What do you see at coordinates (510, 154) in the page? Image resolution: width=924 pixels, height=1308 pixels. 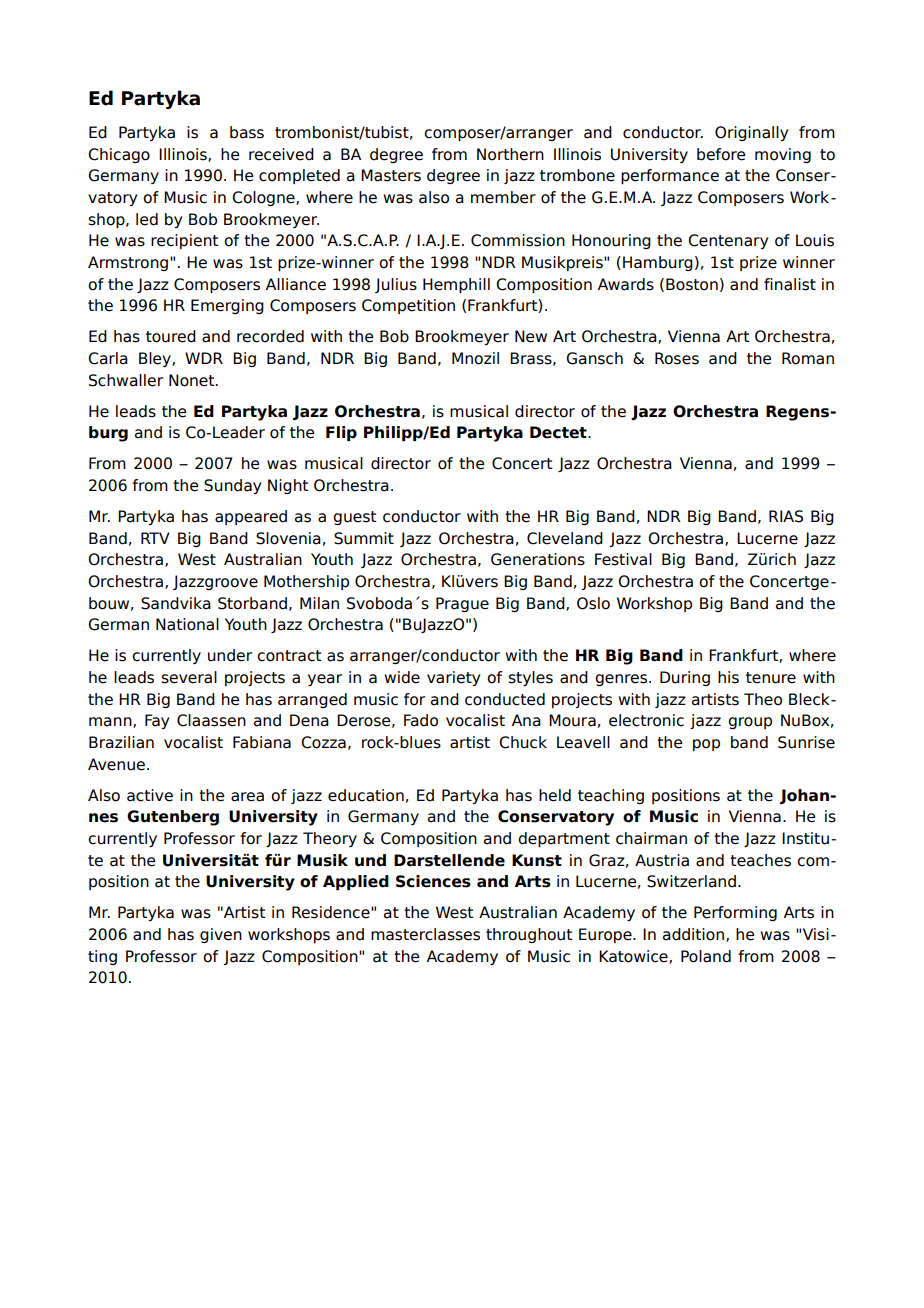 I see `Northern` at bounding box center [510, 154].
